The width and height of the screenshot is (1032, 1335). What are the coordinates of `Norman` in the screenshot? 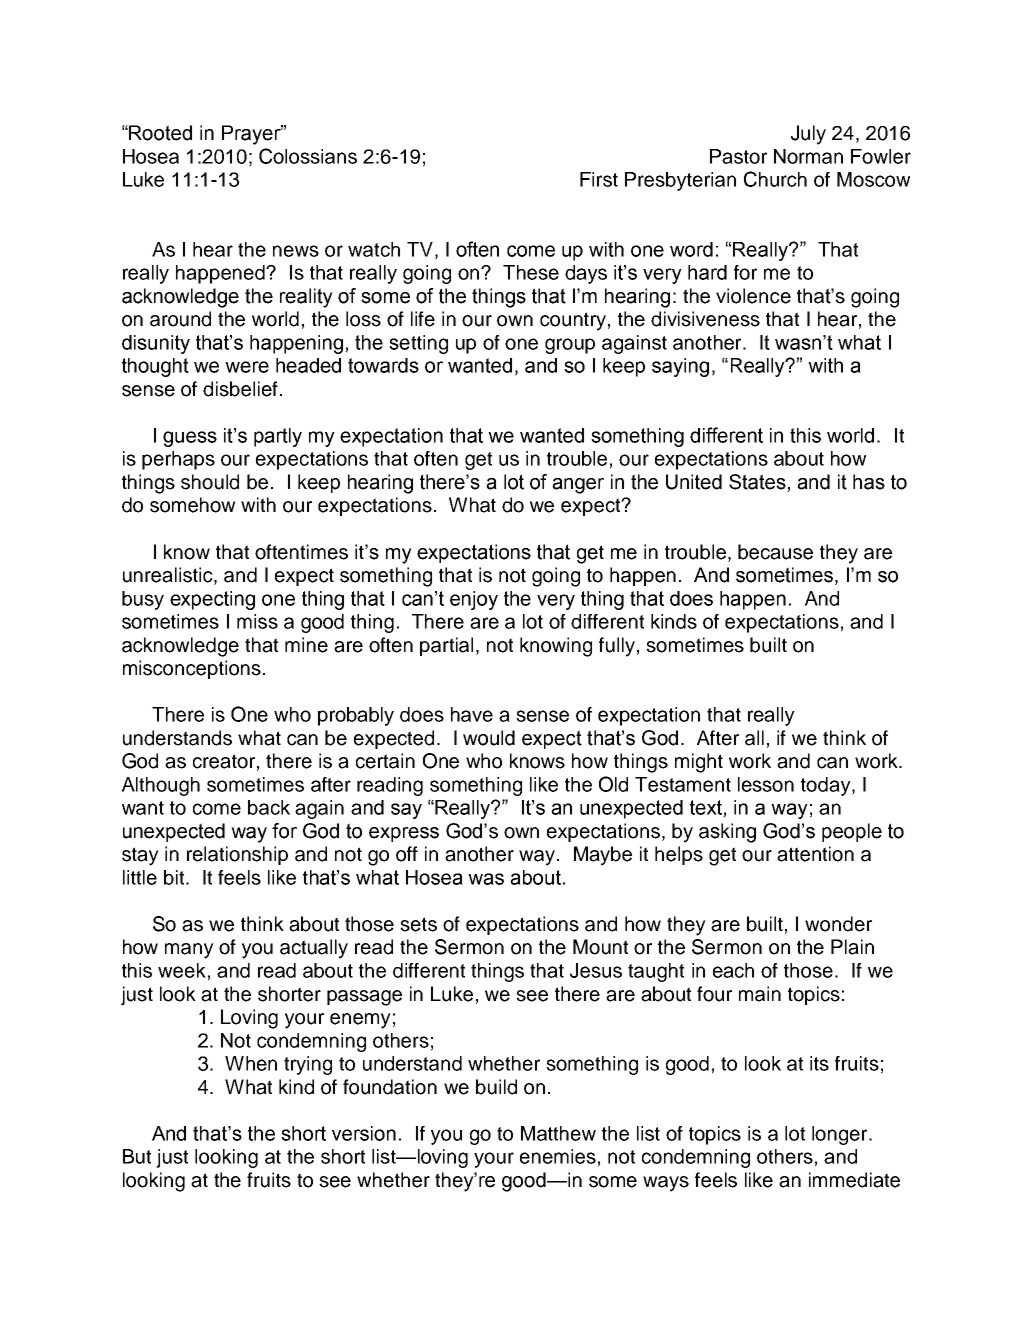 It's located at (808, 156).
